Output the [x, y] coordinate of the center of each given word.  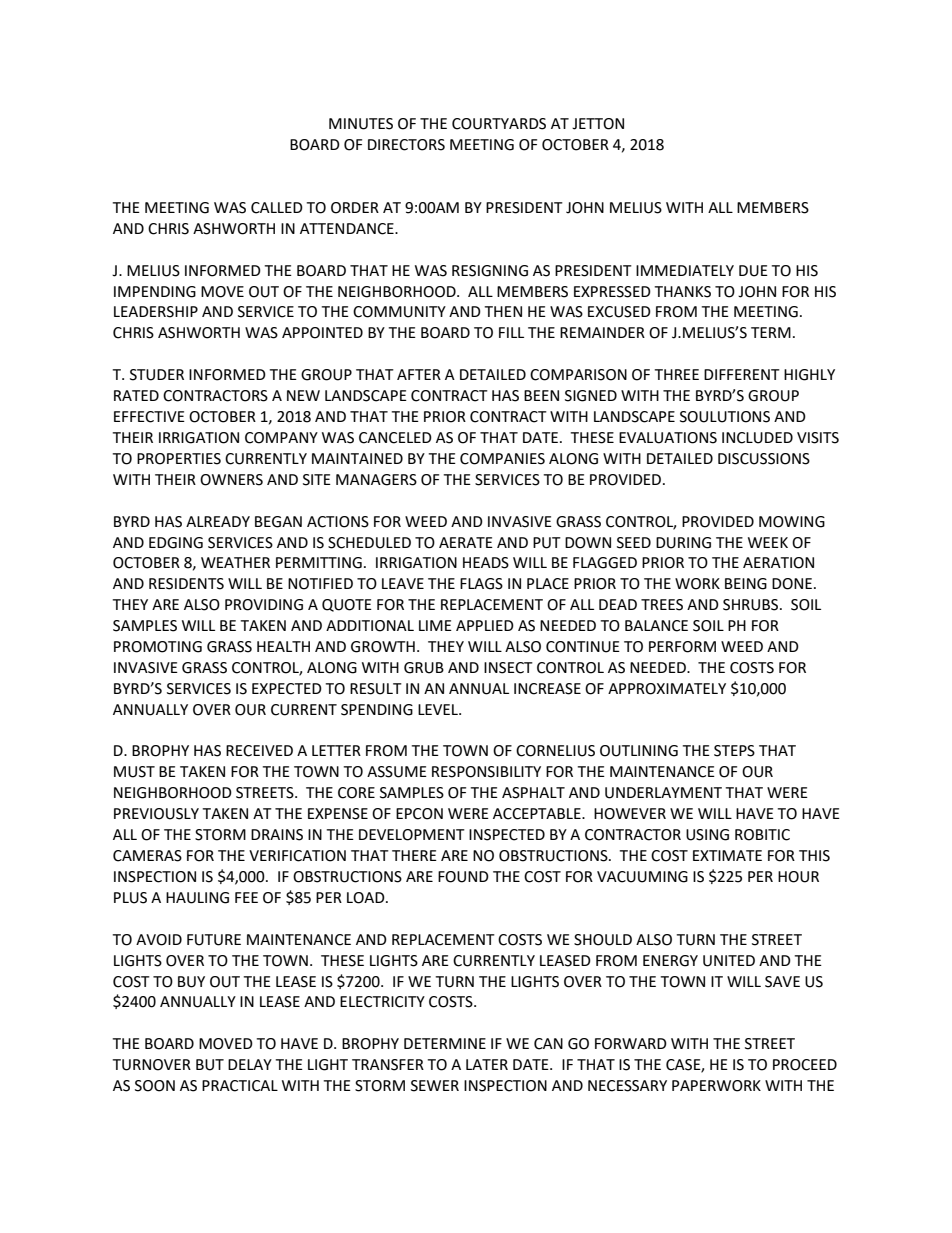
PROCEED [805, 1065]
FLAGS [481, 584]
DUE [753, 271]
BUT [210, 1065]
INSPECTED [507, 835]
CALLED [277, 208]
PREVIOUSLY [156, 814]
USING [707, 835]
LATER [487, 1064]
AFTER [419, 374]
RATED [136, 395]
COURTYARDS [499, 124]
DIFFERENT [742, 374]
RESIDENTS [186, 584]
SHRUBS [752, 605]
